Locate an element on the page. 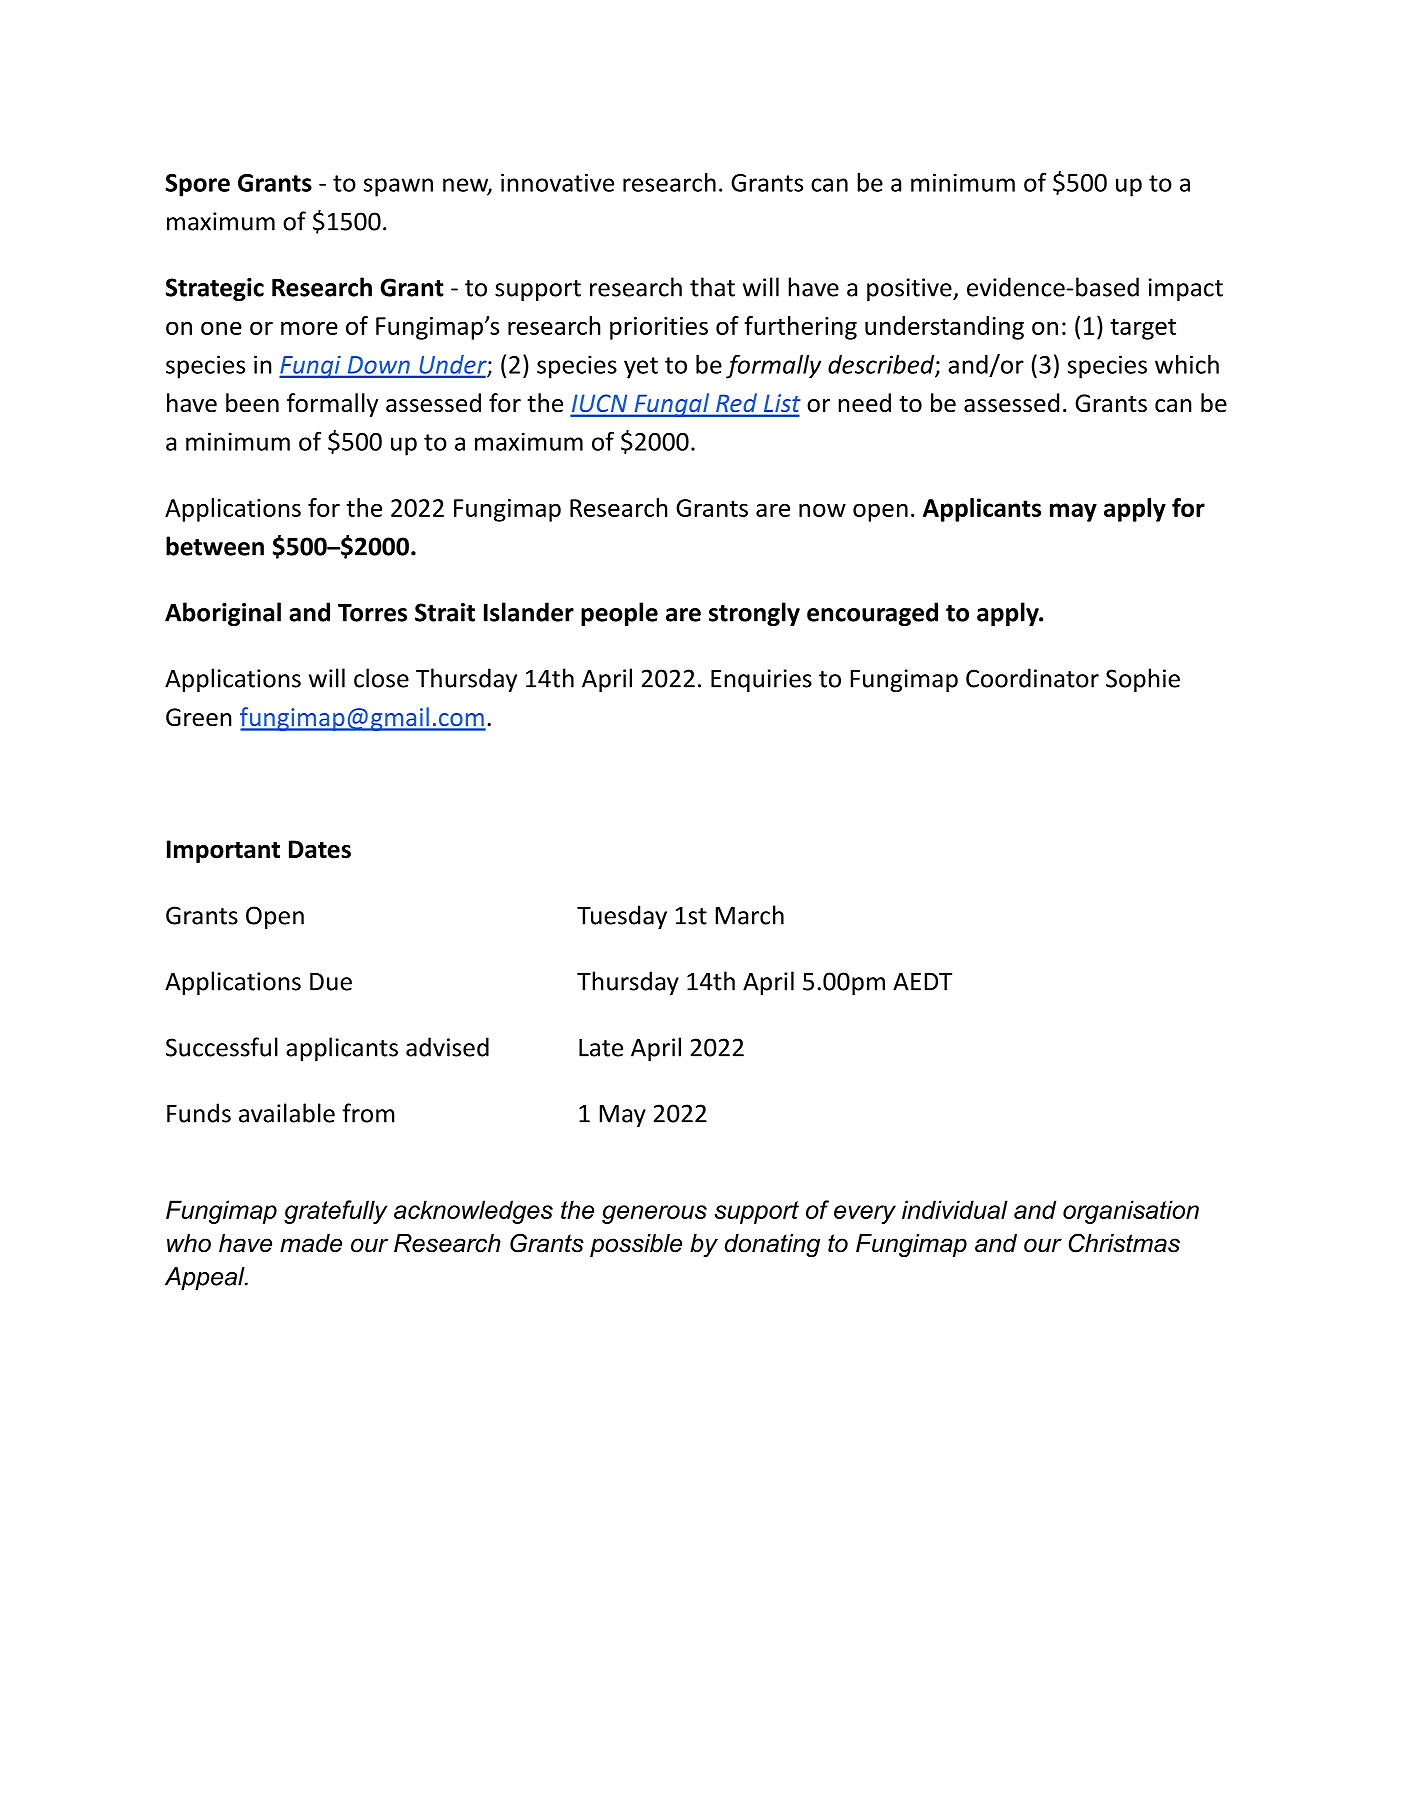  AEDT is located at coordinates (922, 982).
